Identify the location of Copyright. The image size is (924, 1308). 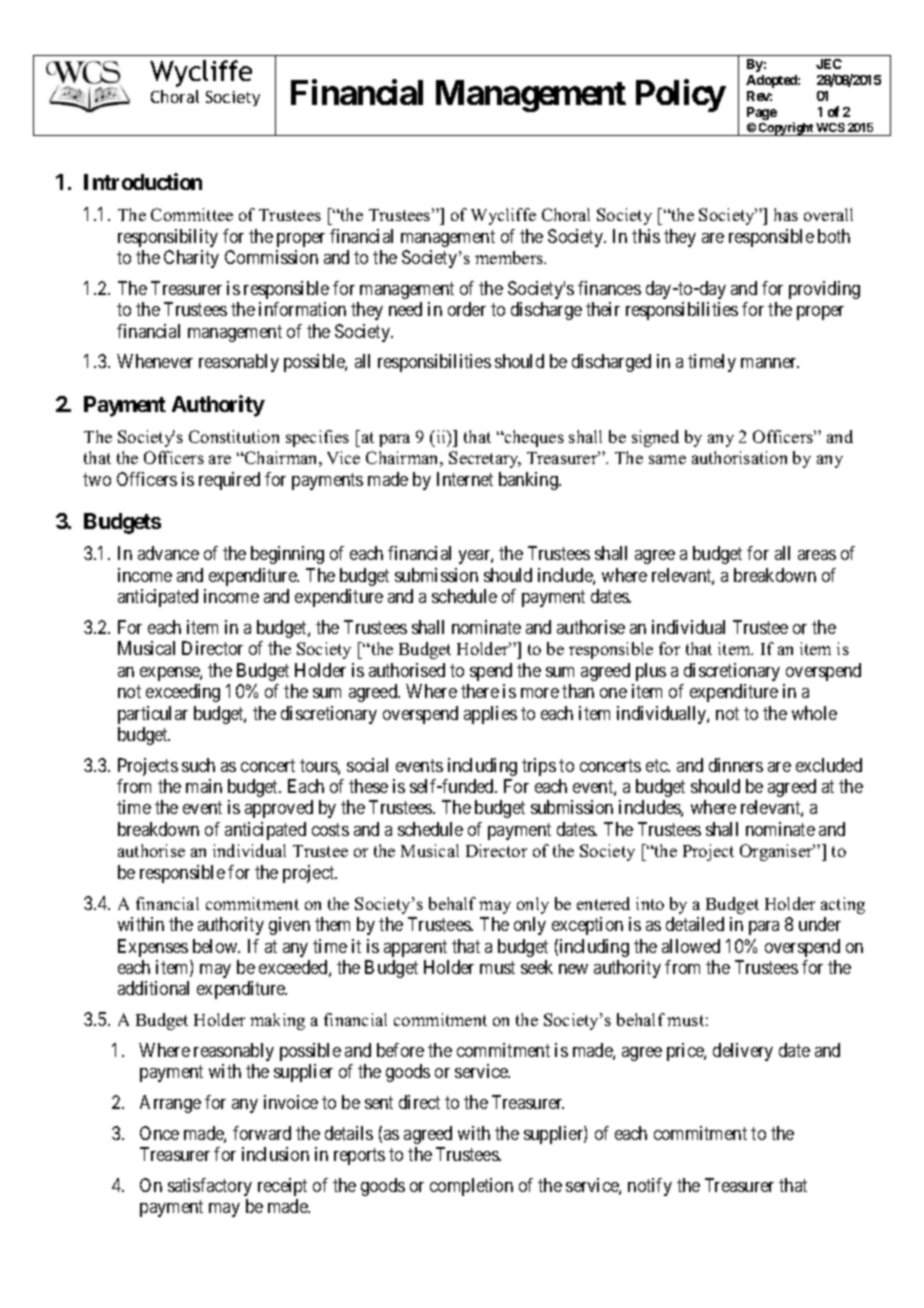
(786, 129).
